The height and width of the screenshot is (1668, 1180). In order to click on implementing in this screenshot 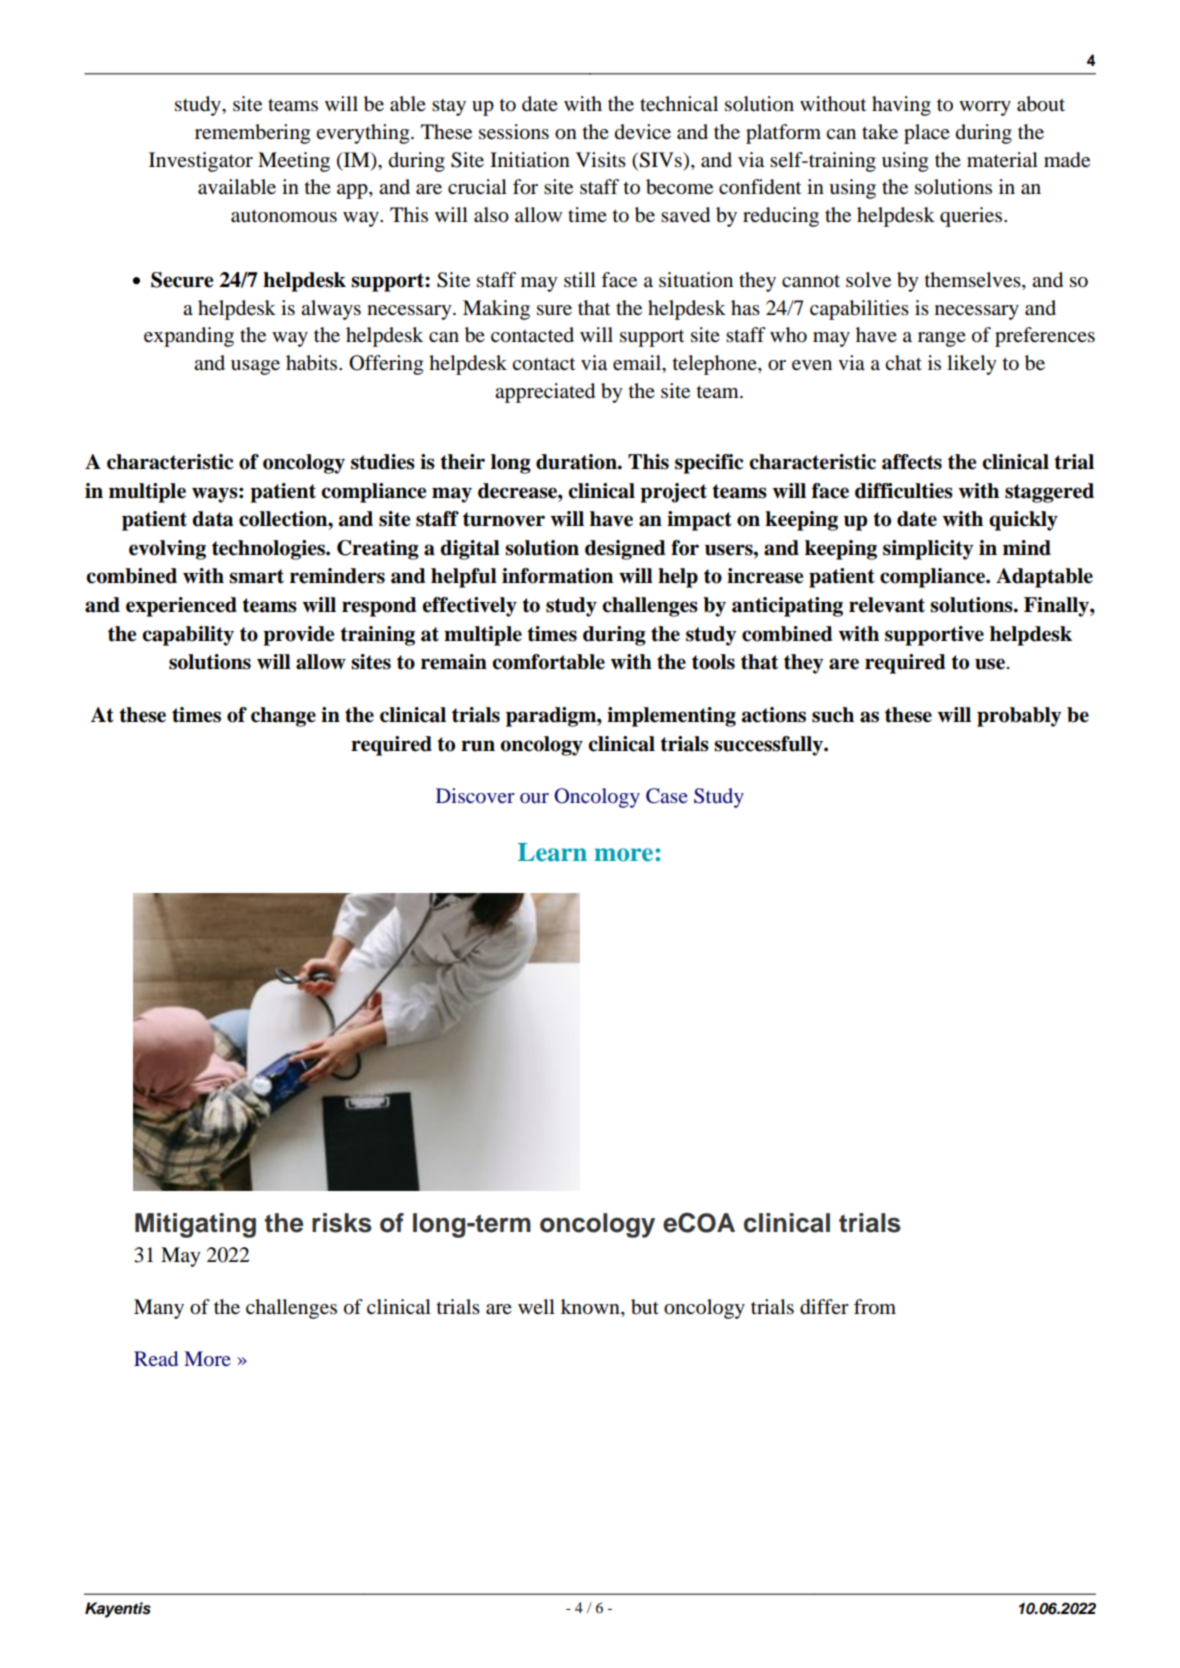, I will do `click(671, 717)`.
